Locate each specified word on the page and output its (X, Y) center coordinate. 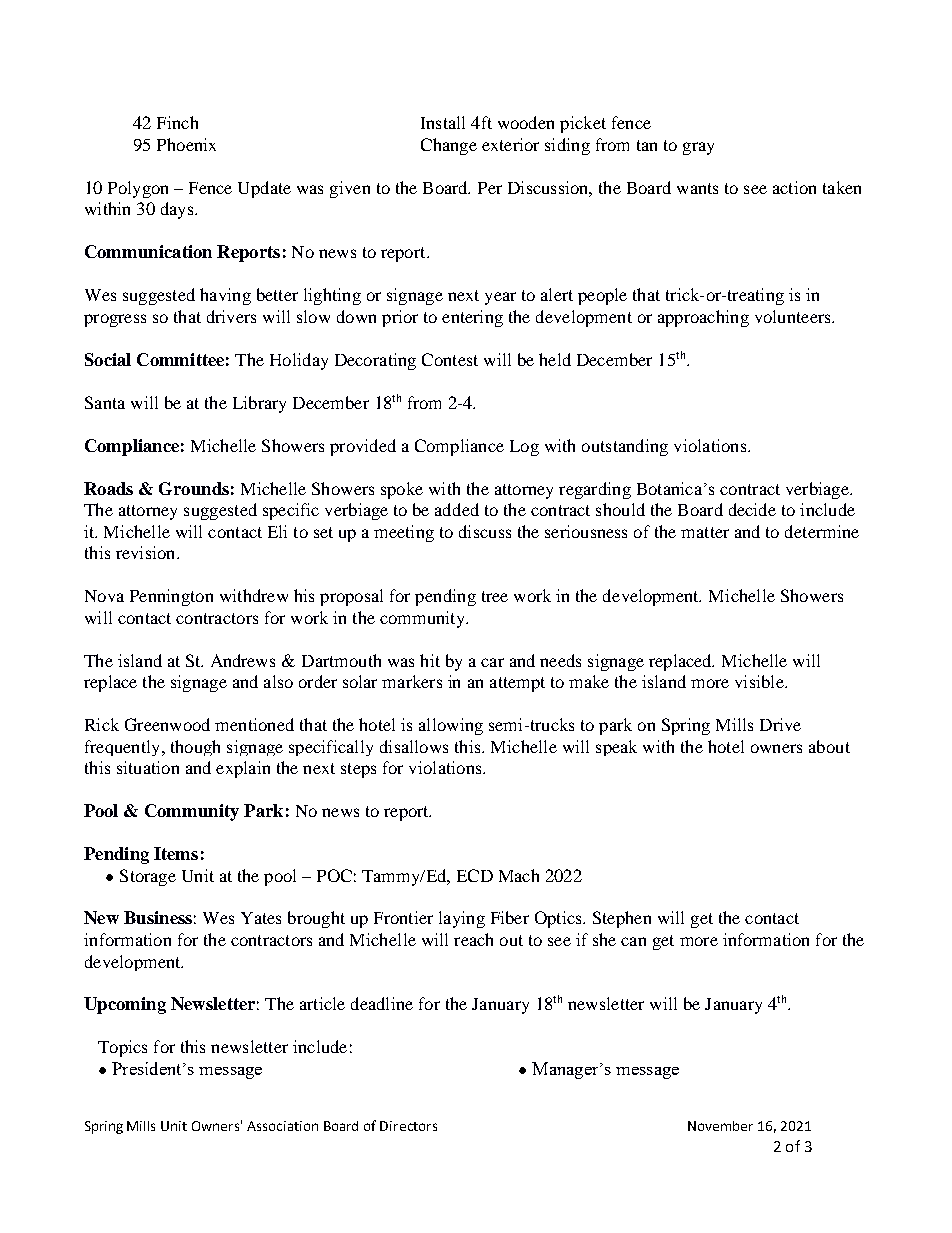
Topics (122, 1048)
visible (760, 681)
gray (698, 148)
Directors (408, 1126)
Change (449, 146)
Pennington (171, 597)
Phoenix (186, 144)
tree (495, 596)
